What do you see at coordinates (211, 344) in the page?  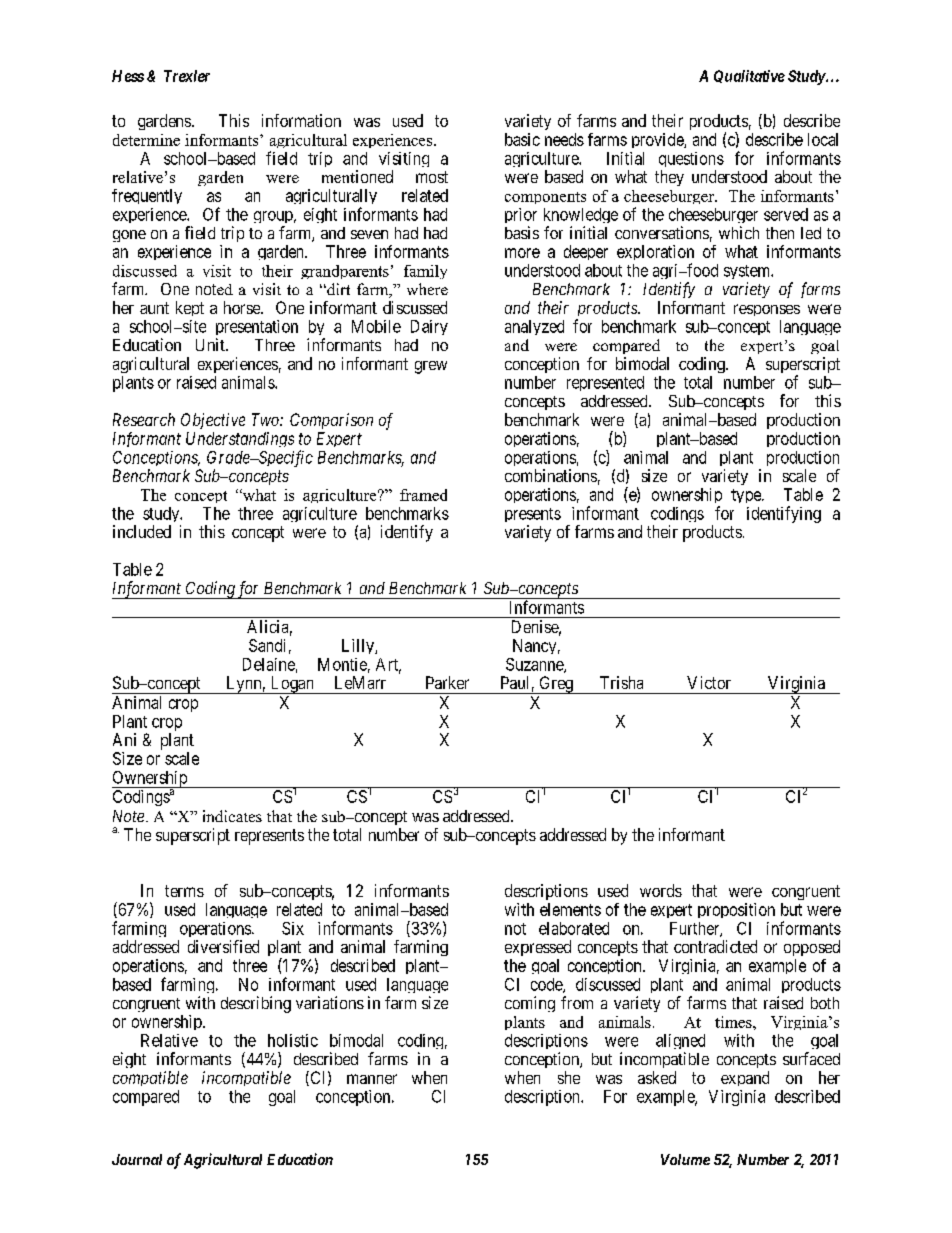 I see `Unit` at bounding box center [211, 344].
